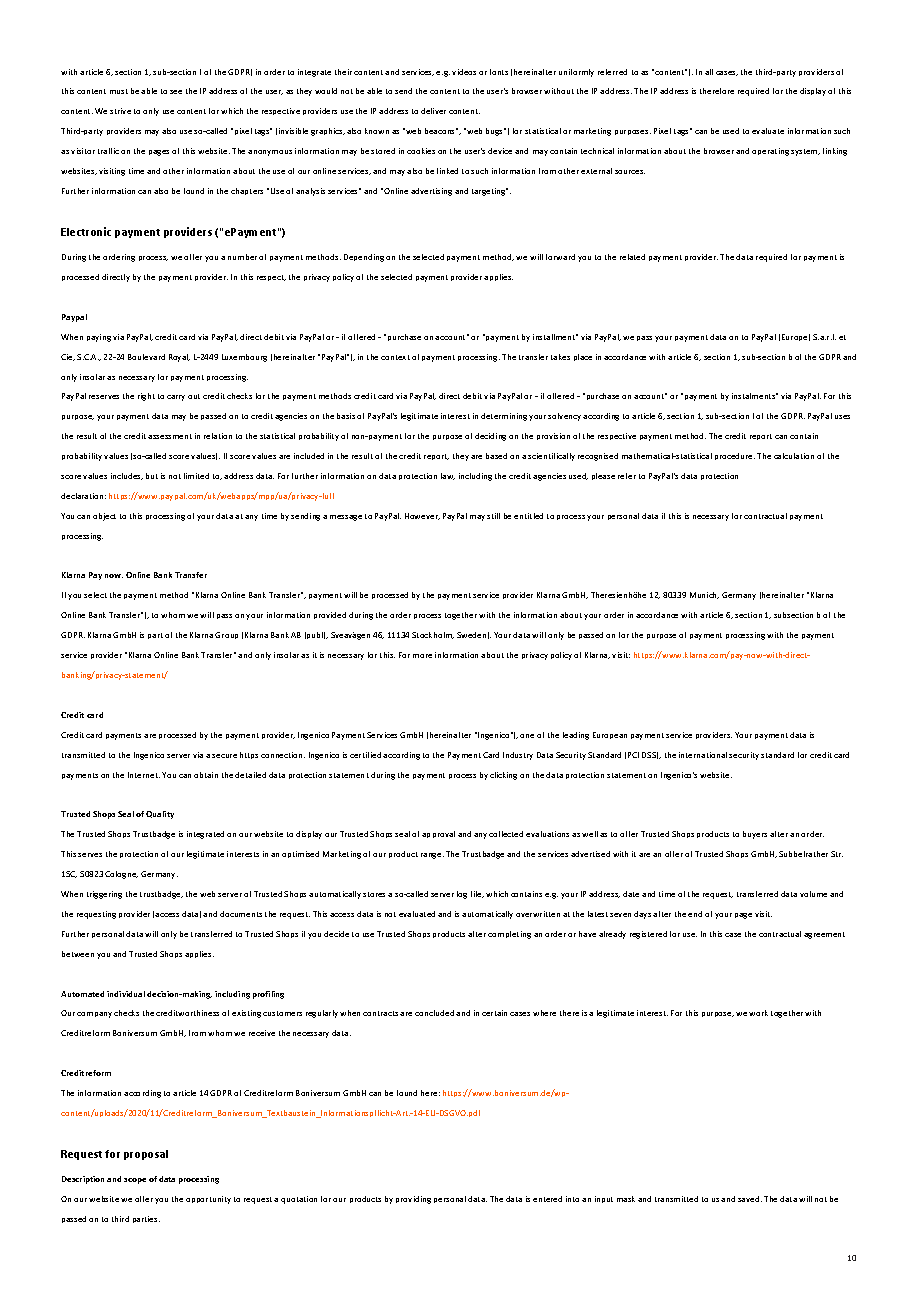  I want to click on operating, so click(770, 152).
